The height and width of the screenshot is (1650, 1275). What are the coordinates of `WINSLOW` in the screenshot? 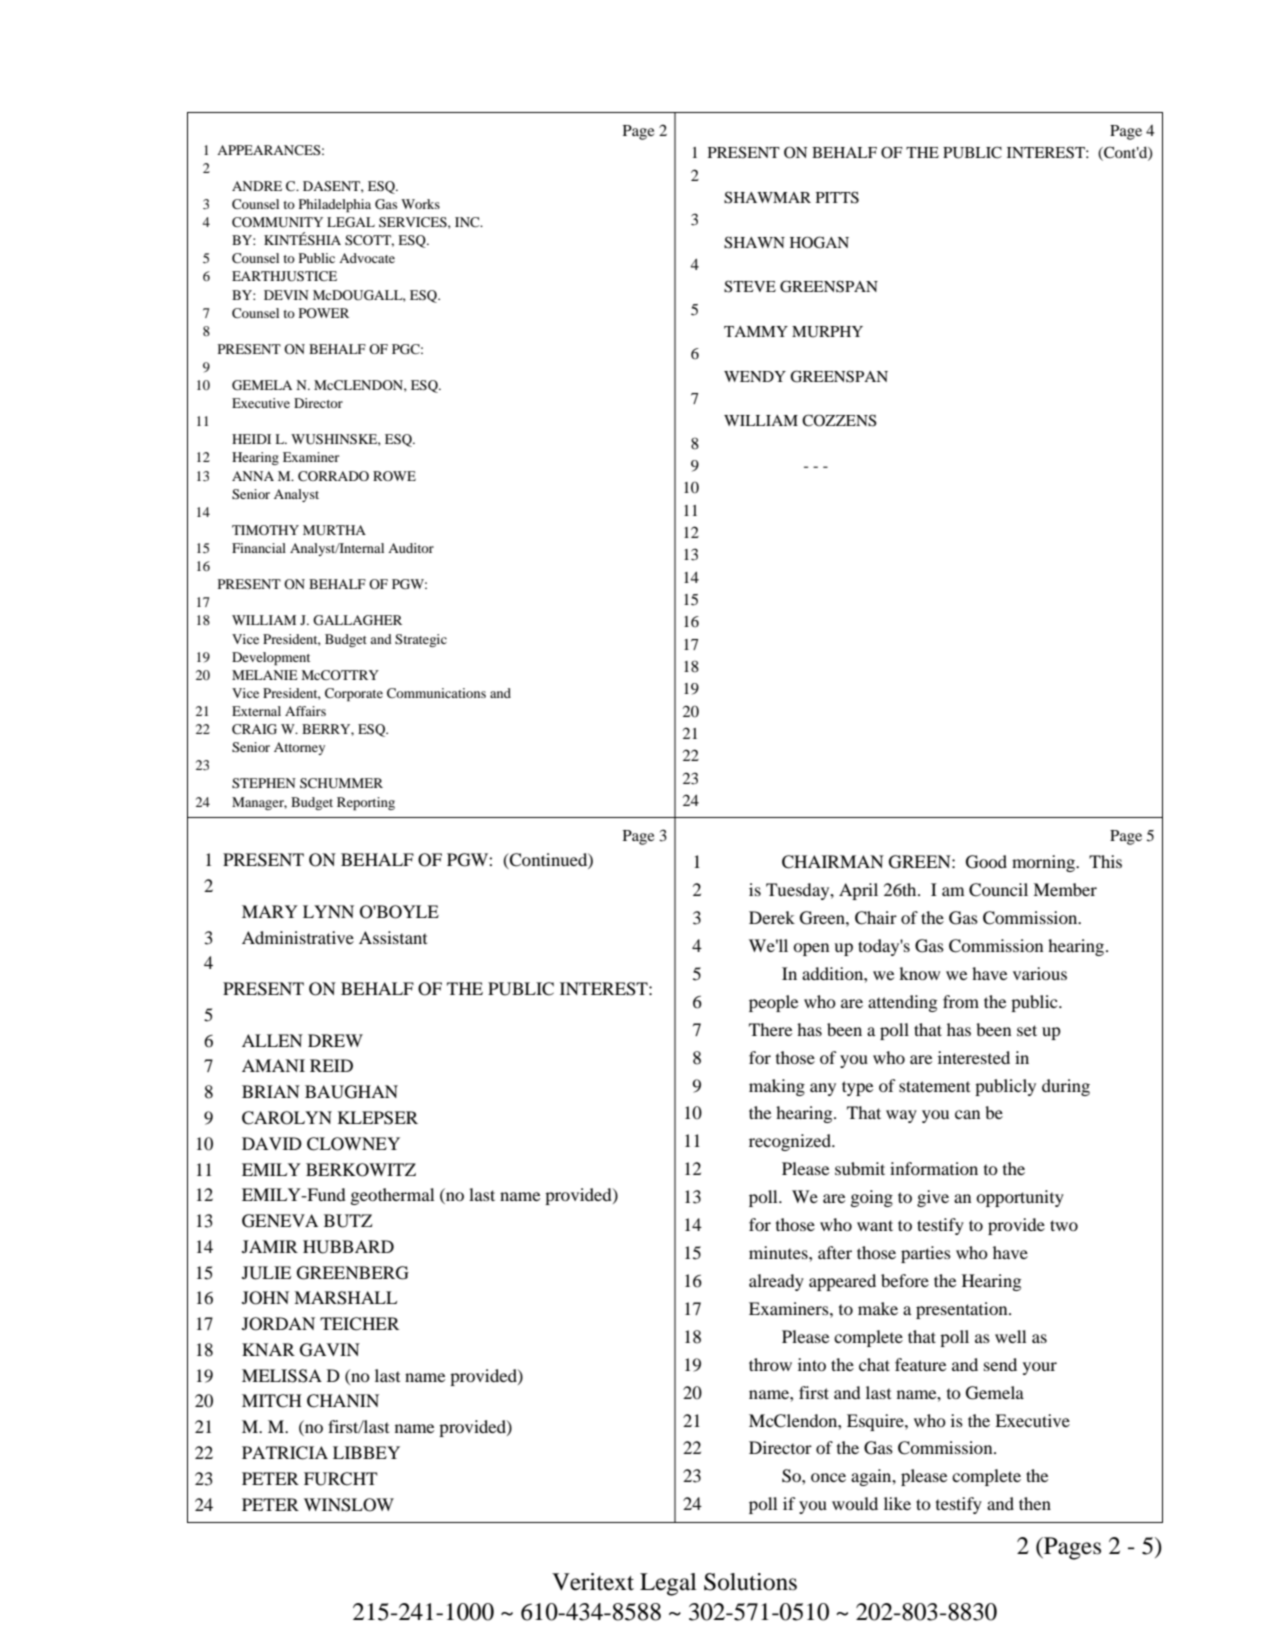 It's located at (349, 1505).
